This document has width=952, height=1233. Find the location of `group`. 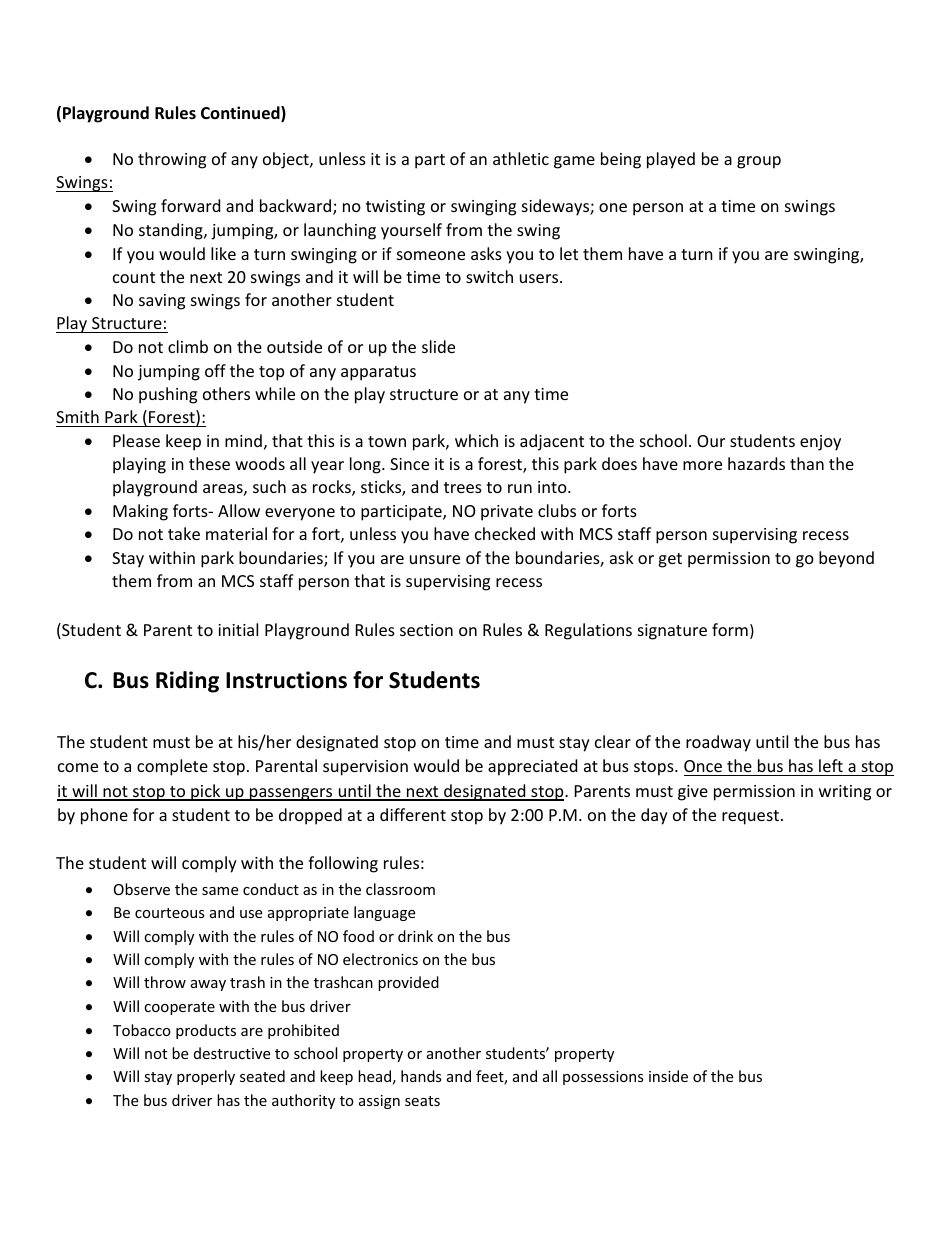

group is located at coordinates (759, 162).
